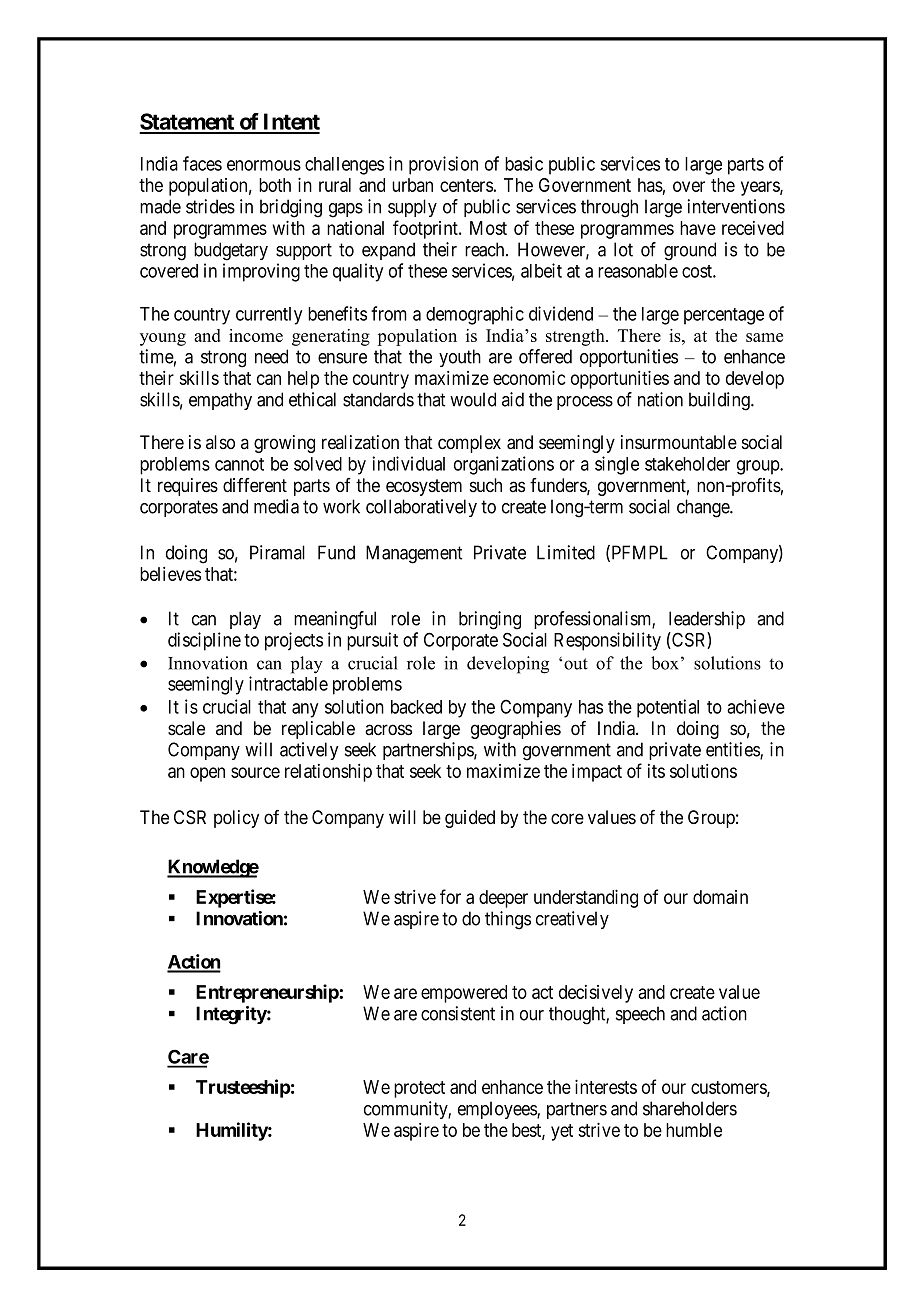 Image resolution: width=924 pixels, height=1307 pixels. I want to click on strides, so click(210, 206).
